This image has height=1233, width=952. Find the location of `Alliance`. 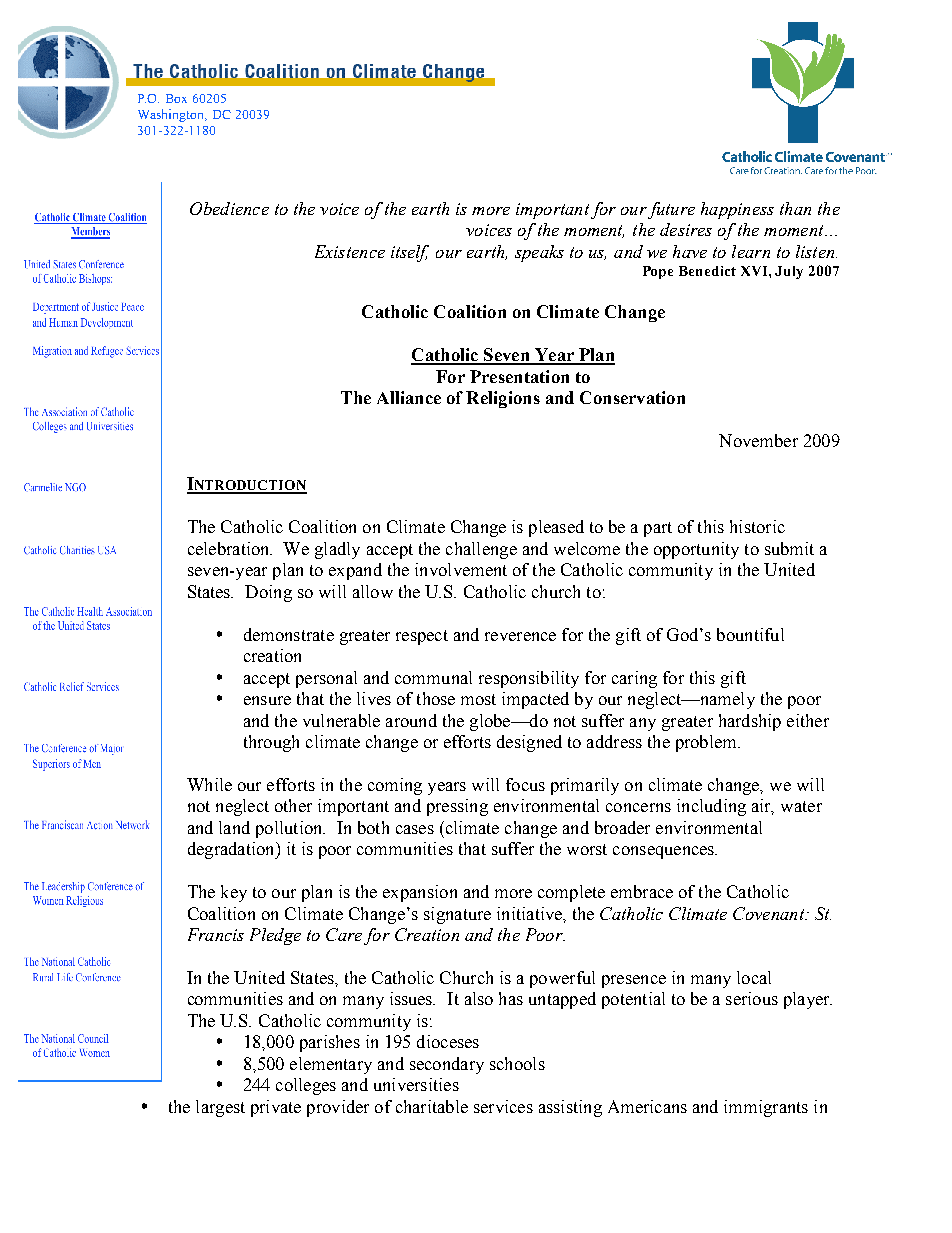

Alliance is located at coordinates (409, 397).
